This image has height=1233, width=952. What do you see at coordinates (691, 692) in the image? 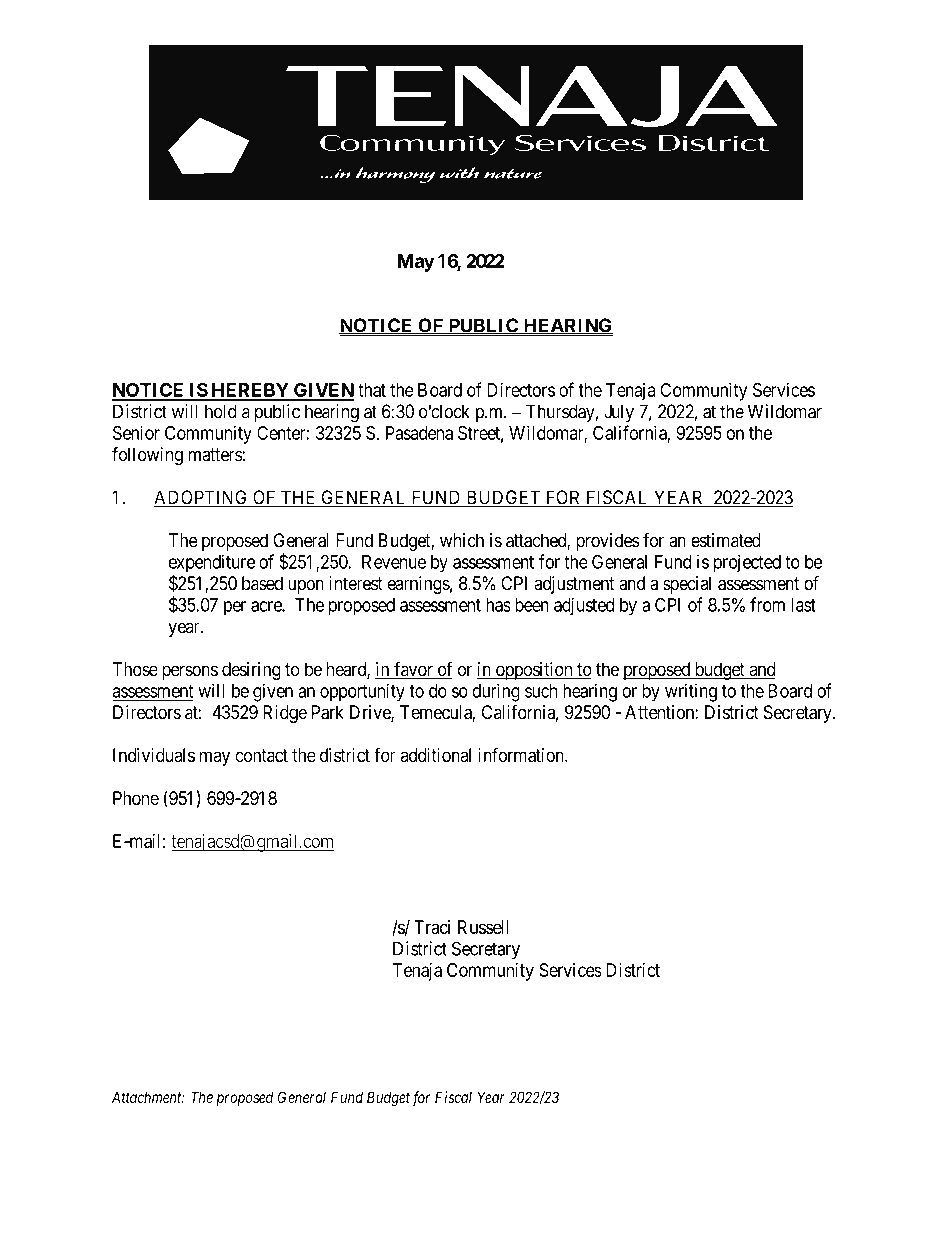
I see `writing` at bounding box center [691, 692].
